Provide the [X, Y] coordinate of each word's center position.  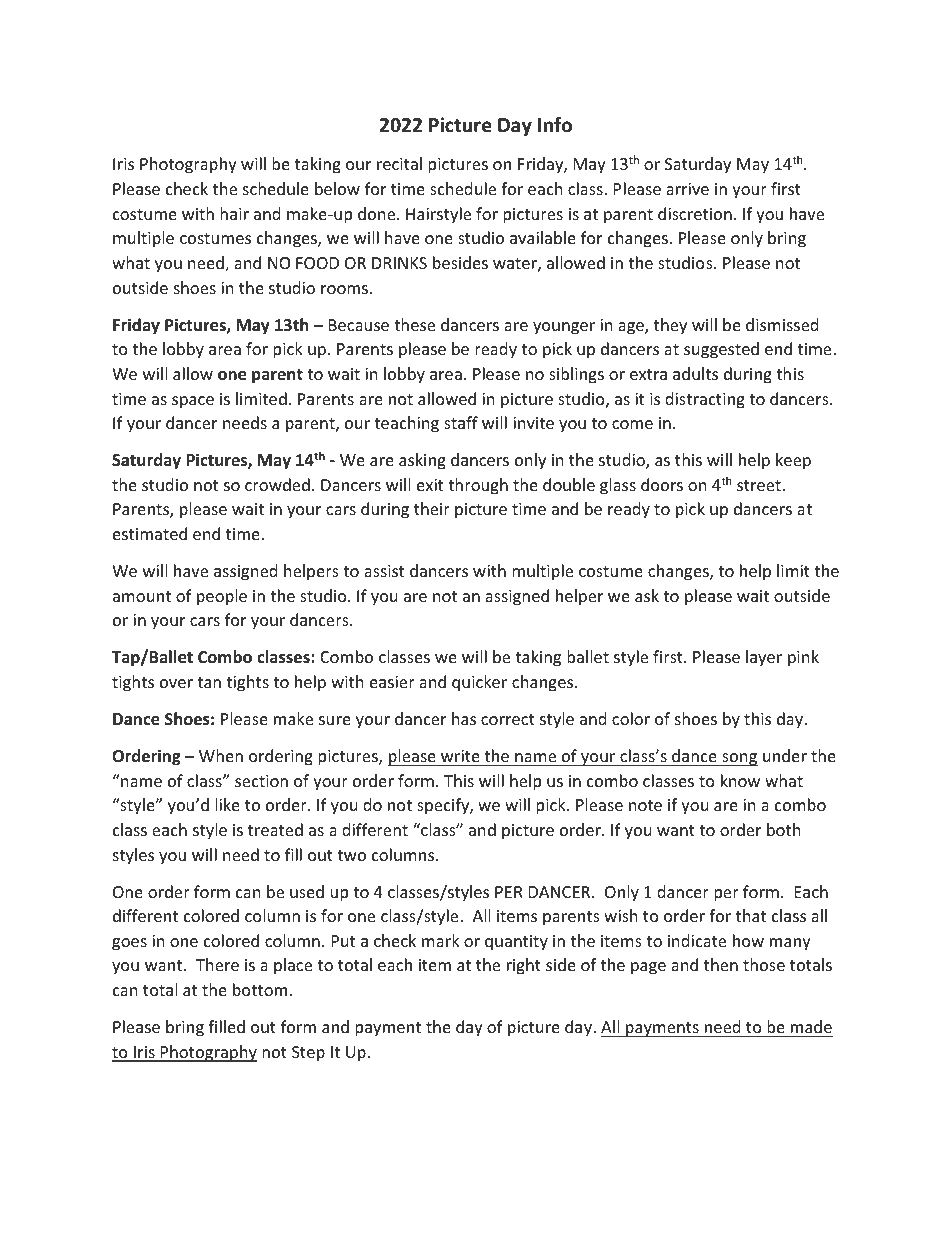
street [760, 485]
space [193, 402]
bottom [260, 989]
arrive [687, 189]
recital [399, 163]
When [221, 755]
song [739, 759]
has [464, 718]
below [337, 188]
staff [461, 422]
